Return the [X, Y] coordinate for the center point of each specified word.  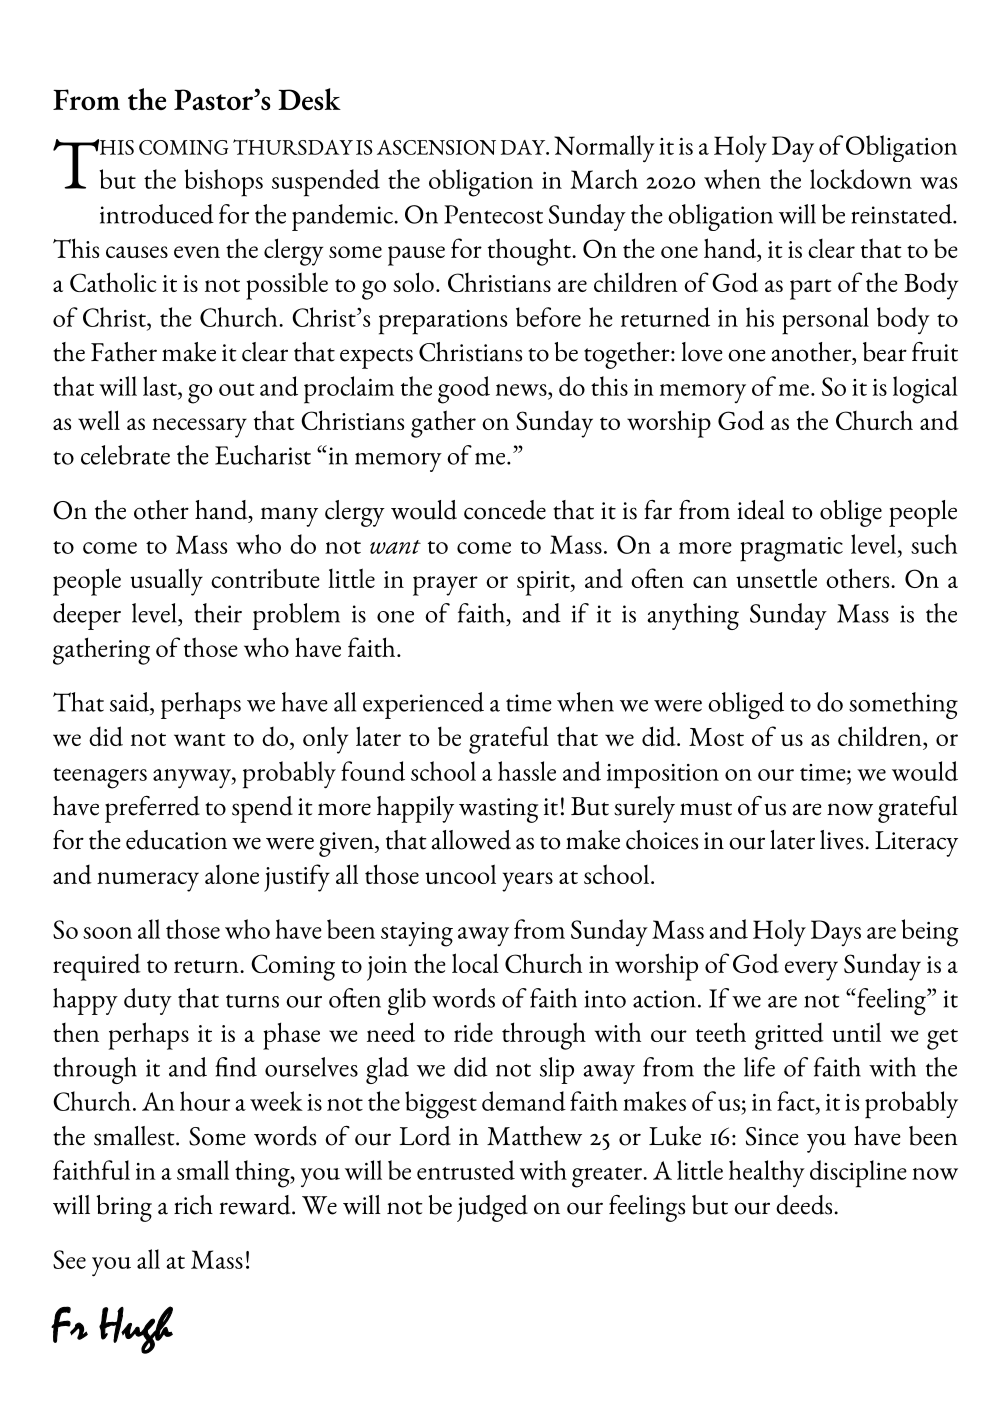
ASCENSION [436, 147]
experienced [423, 705]
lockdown [861, 179]
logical [925, 390]
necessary [199, 428]
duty [148, 1001]
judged [492, 1208]
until [856, 1032]
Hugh [136, 1330]
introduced [157, 214]
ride [473, 1032]
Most [716, 737]
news [522, 391]
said [130, 702]
